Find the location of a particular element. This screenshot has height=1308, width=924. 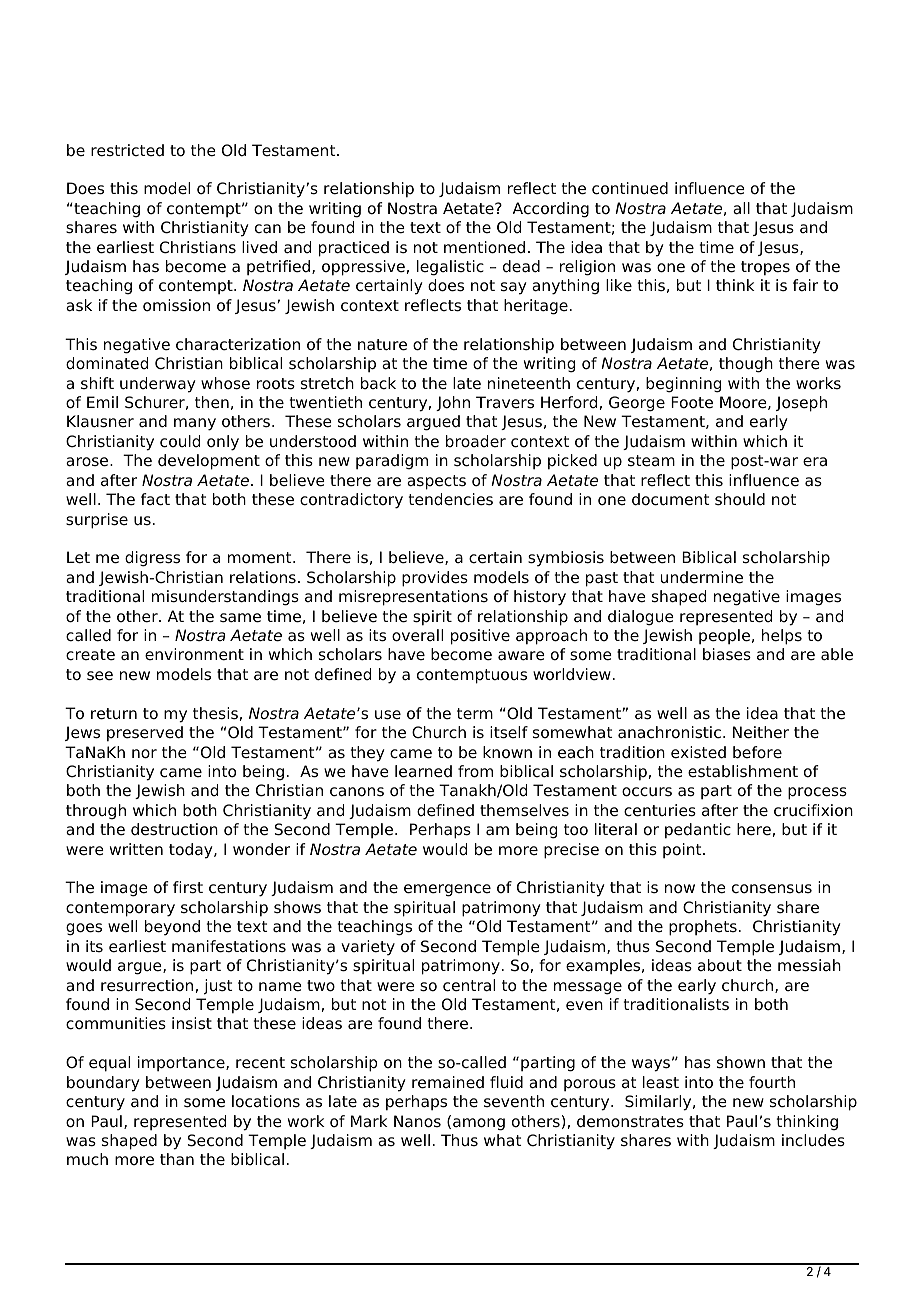

among is located at coordinates (479, 1124).
